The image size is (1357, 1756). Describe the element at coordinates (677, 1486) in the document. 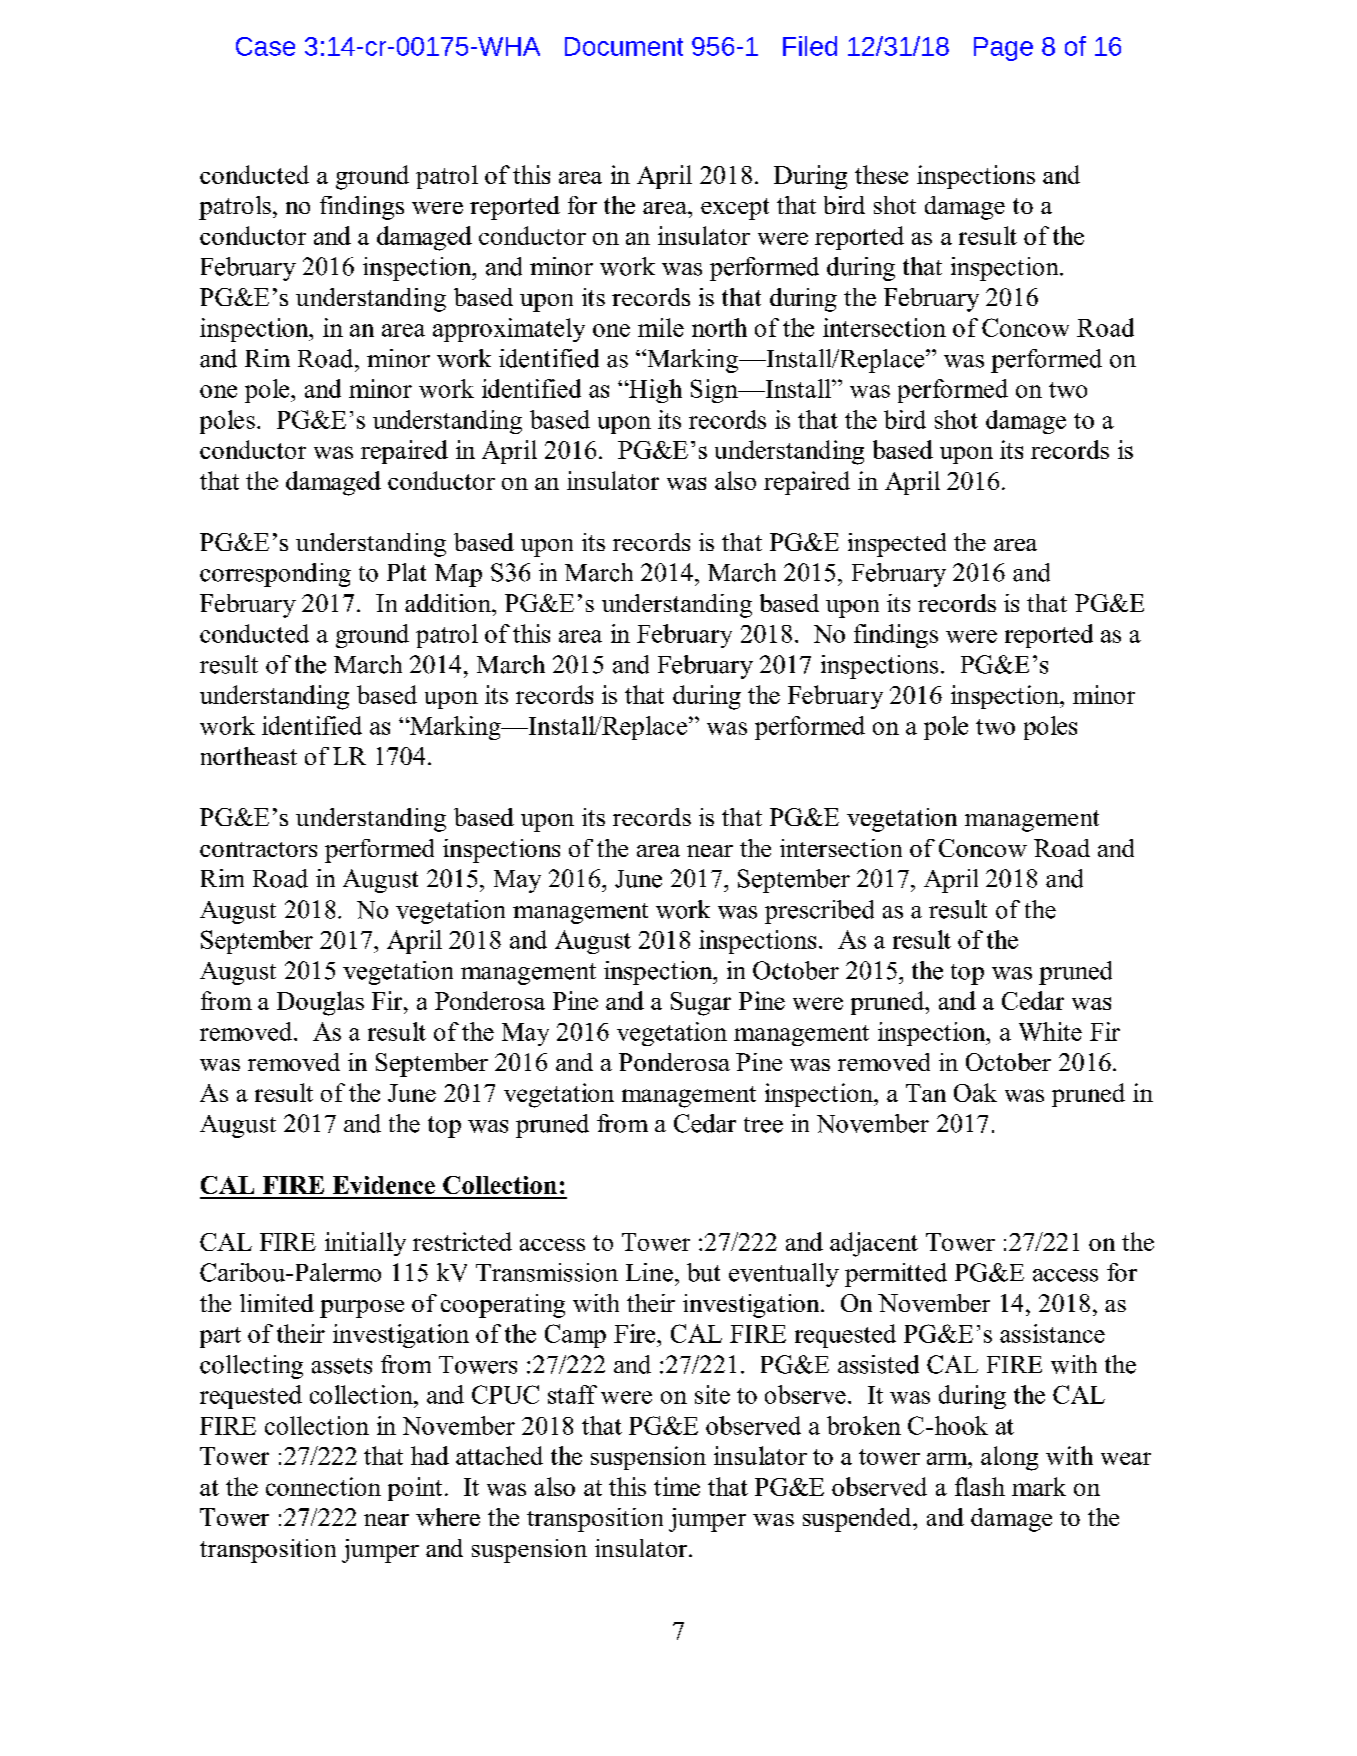

I see `time` at that location.
